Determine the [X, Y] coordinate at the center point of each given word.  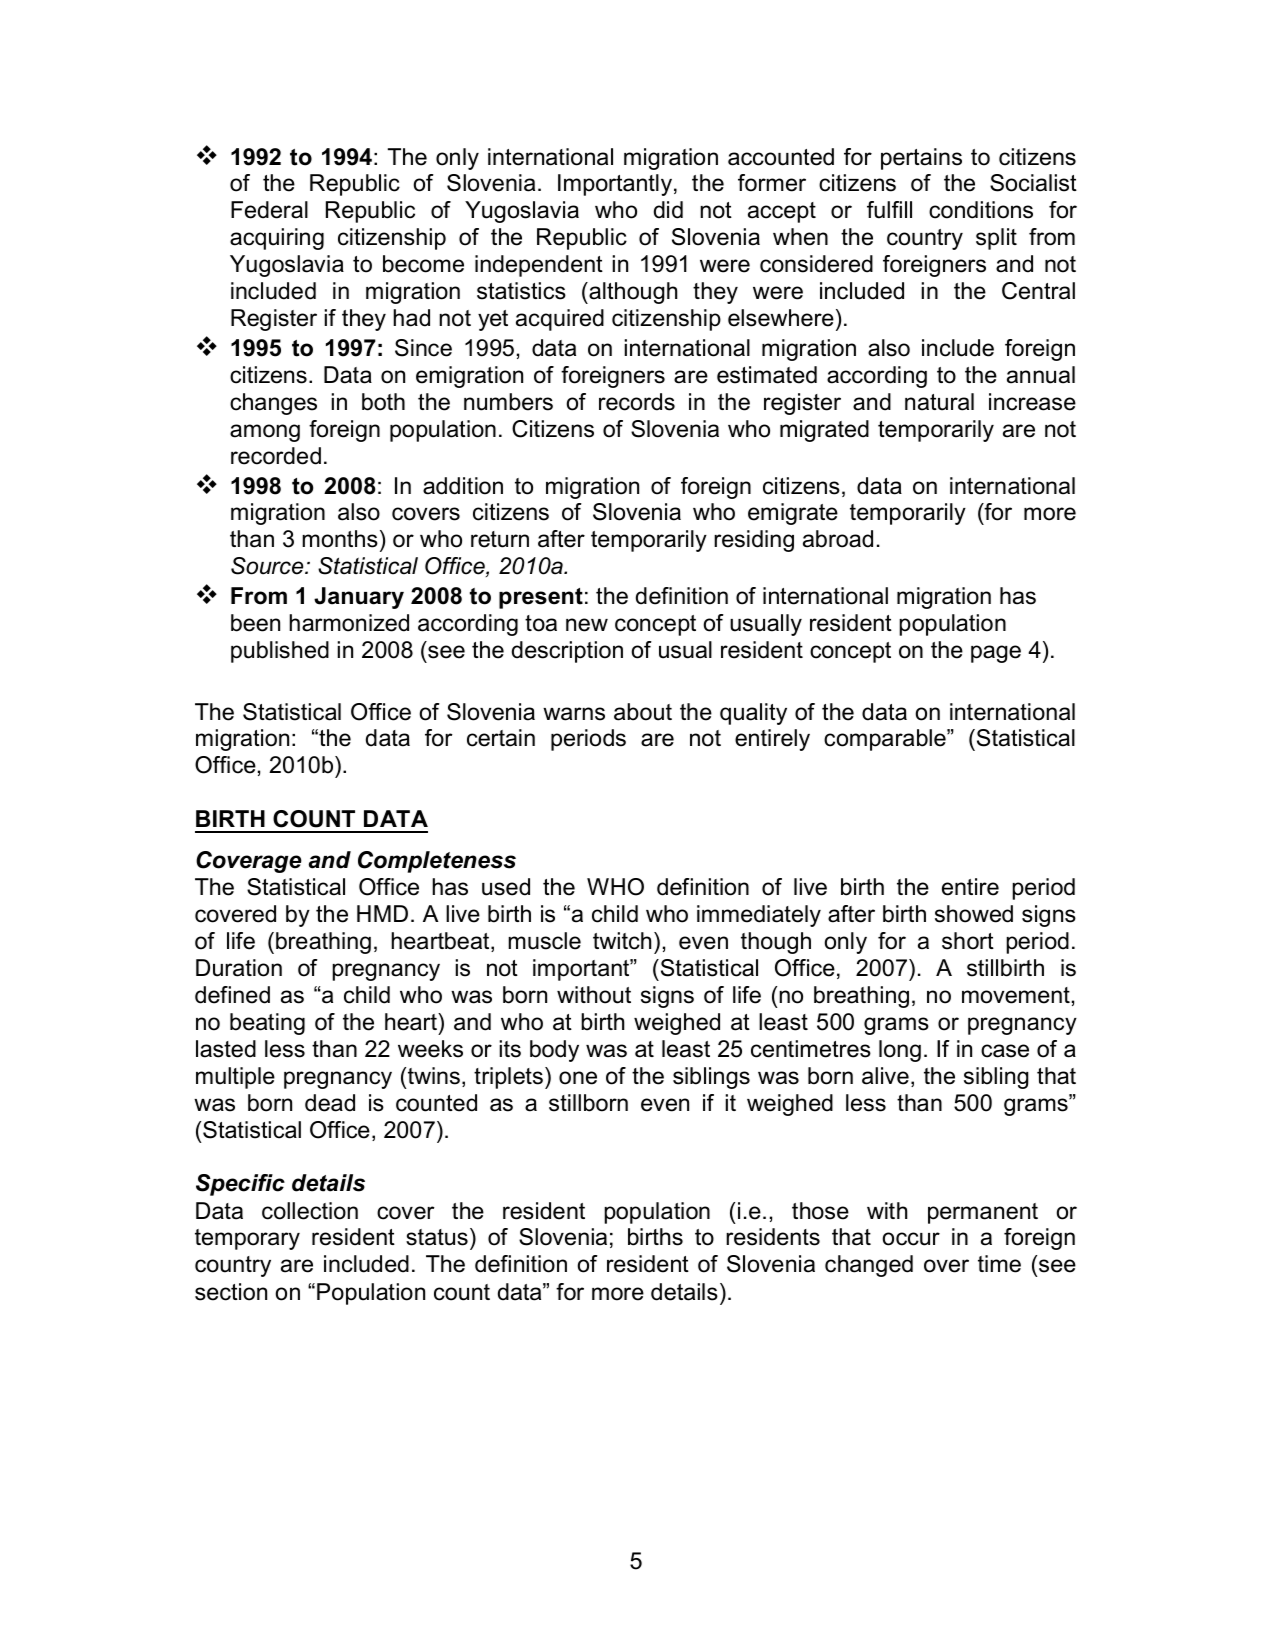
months [340, 539]
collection [310, 1211]
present [541, 598]
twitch [622, 941]
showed [974, 914]
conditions [981, 210]
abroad [838, 539]
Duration [239, 968]
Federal [269, 210]
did [668, 210]
